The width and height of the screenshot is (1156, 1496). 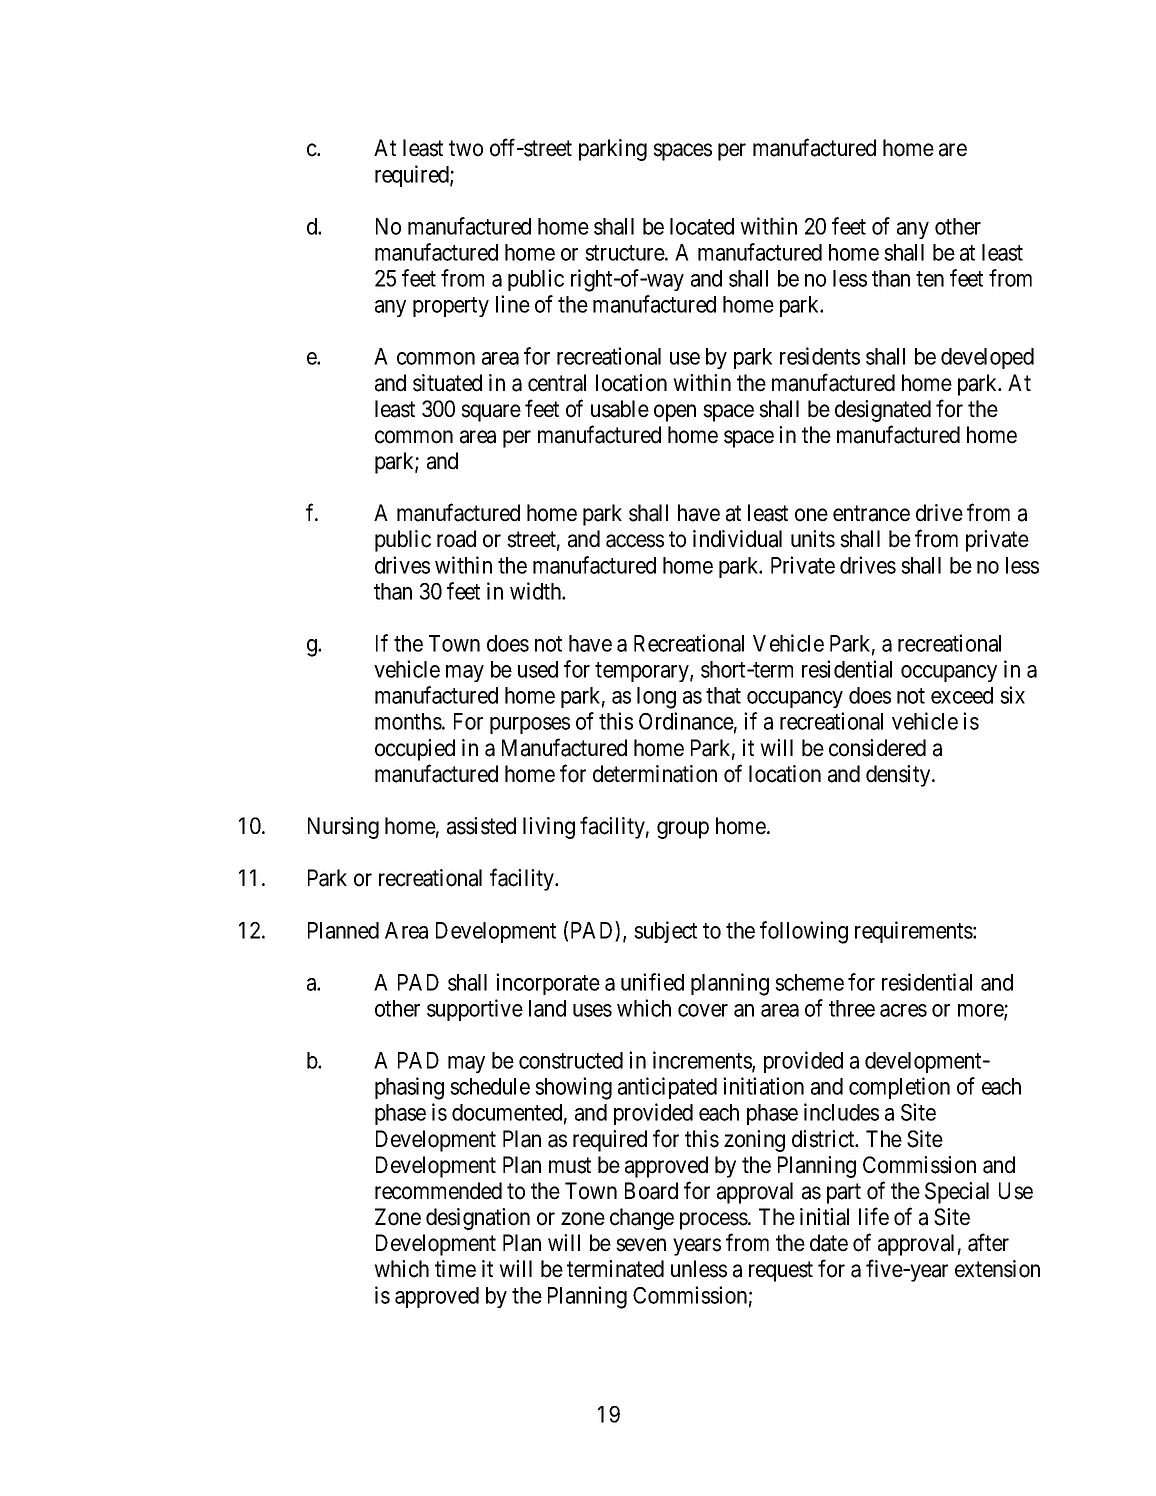 What do you see at coordinates (988, 1242) in the screenshot?
I see `after` at bounding box center [988, 1242].
